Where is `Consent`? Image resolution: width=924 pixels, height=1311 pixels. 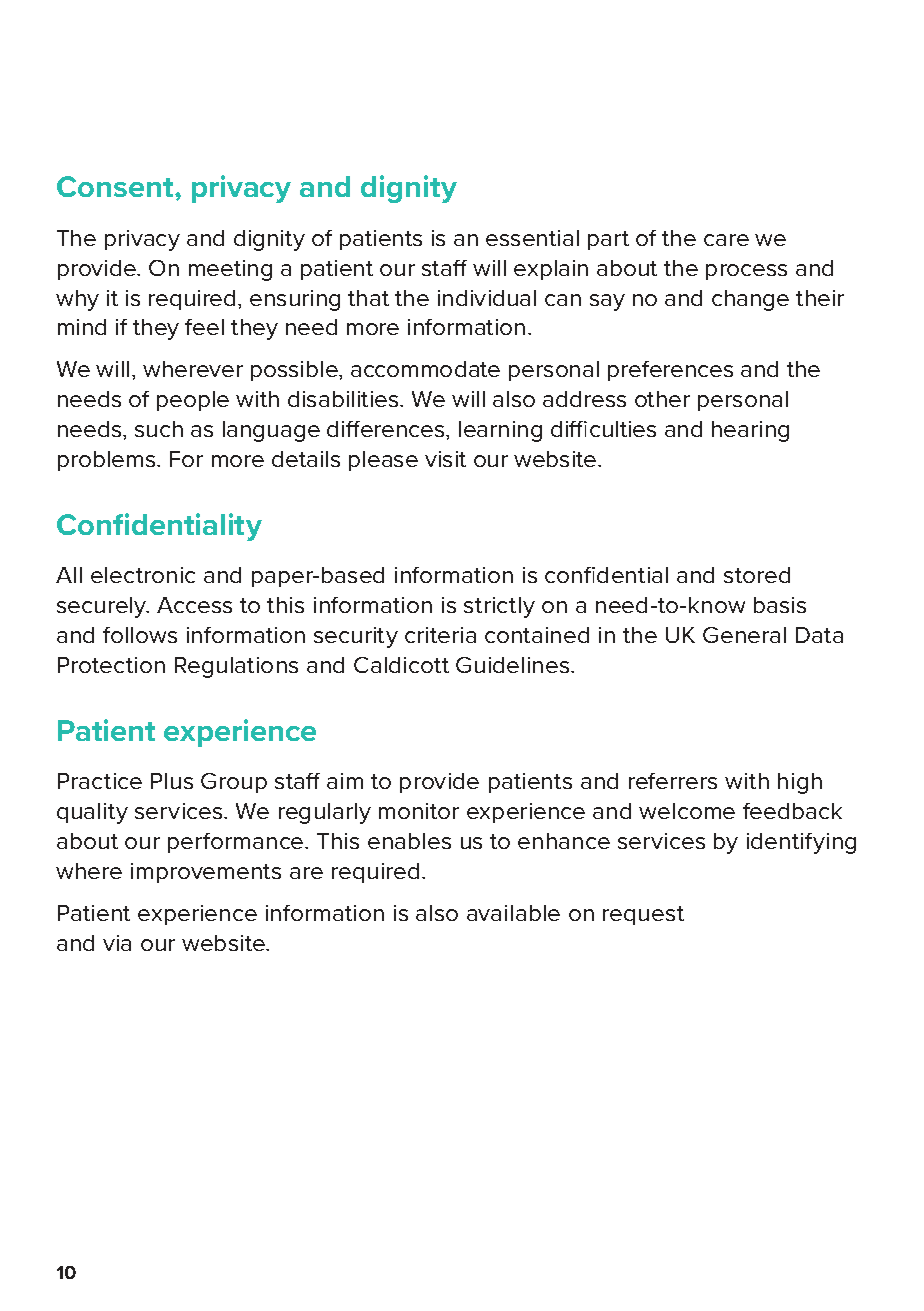 Consent is located at coordinates (116, 186).
